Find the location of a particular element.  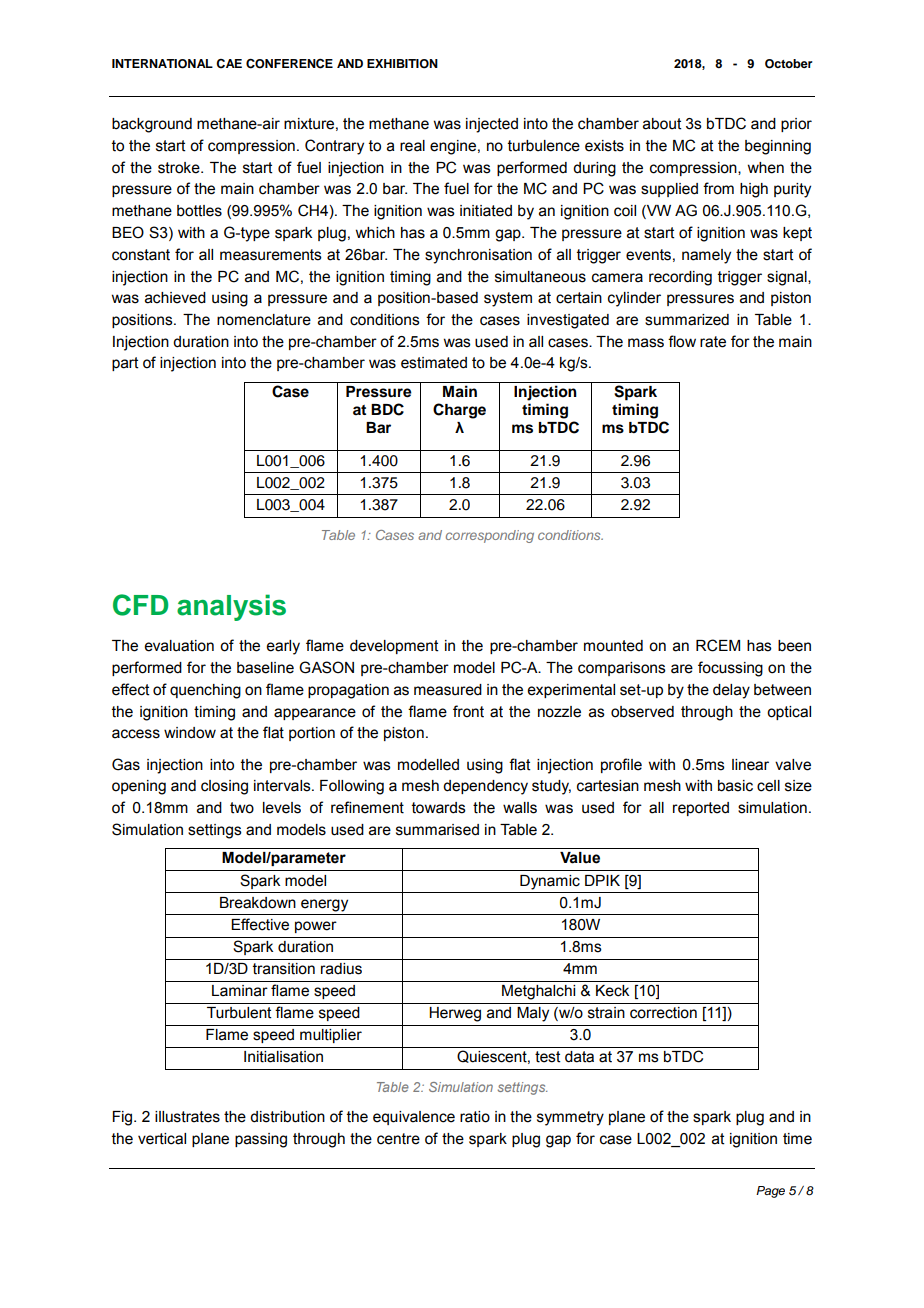

injected is located at coordinates (492, 125).
